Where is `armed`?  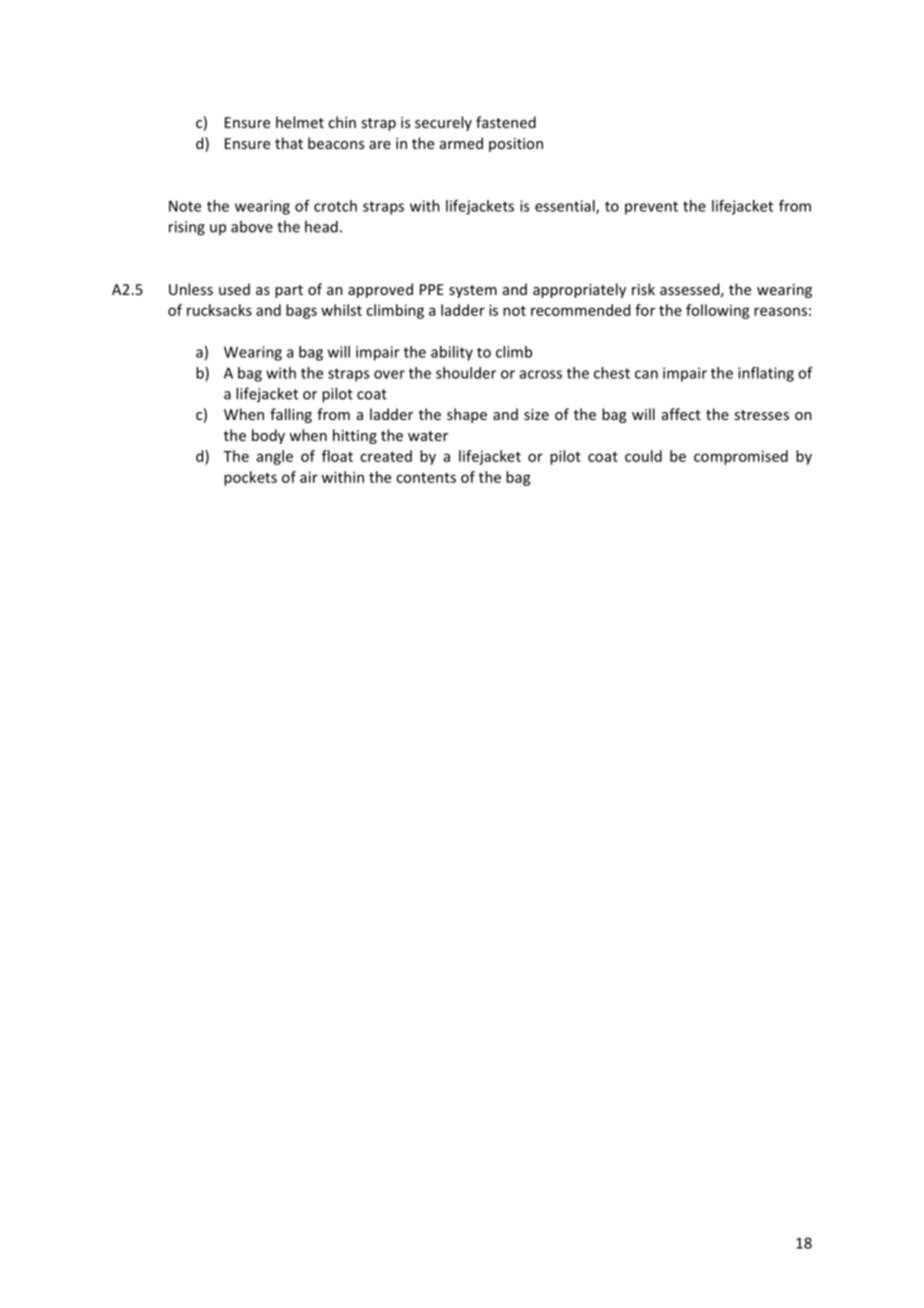 armed is located at coordinates (461, 143).
